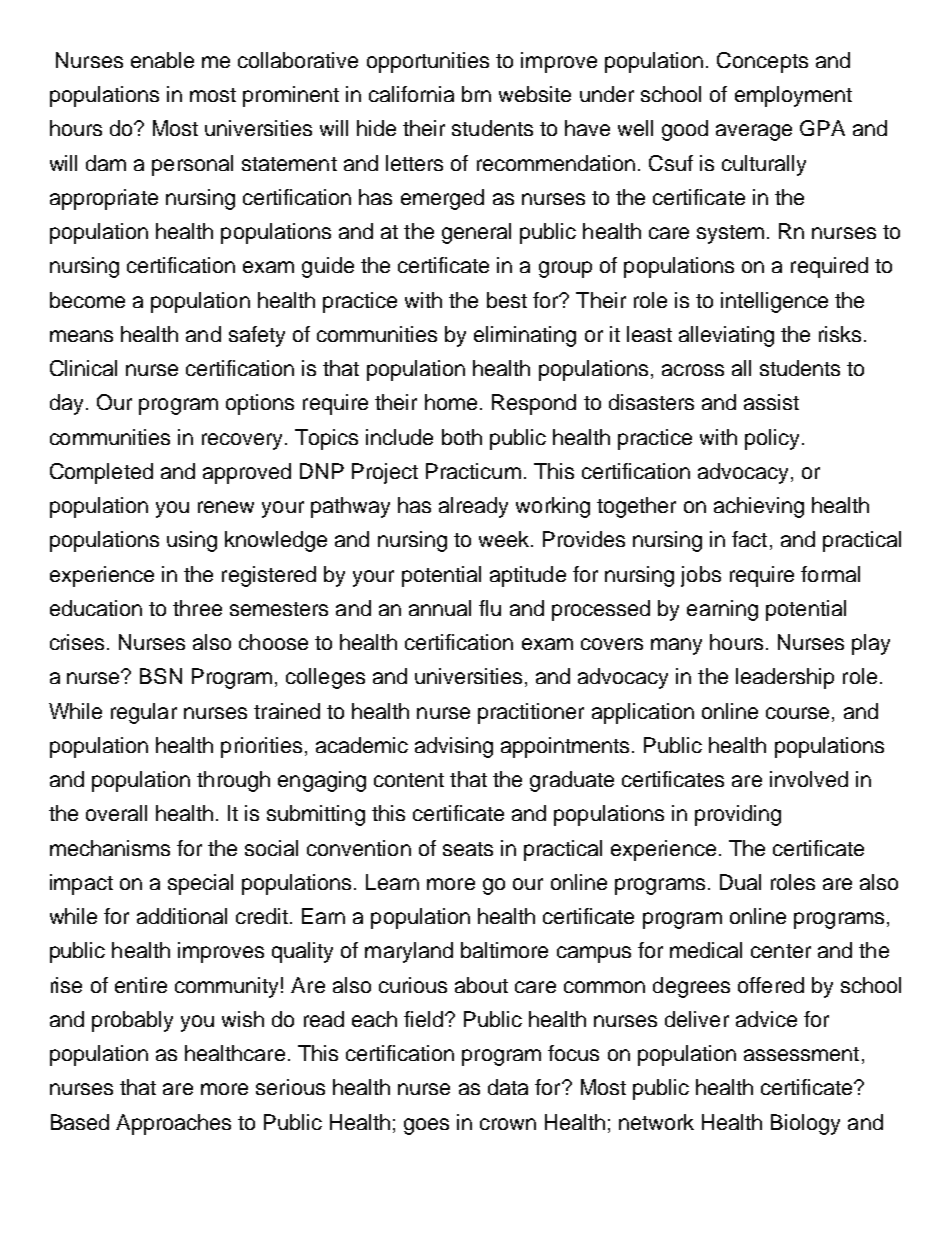 The image size is (952, 1233). What do you see at coordinates (508, 1087) in the image?
I see `data` at bounding box center [508, 1087].
